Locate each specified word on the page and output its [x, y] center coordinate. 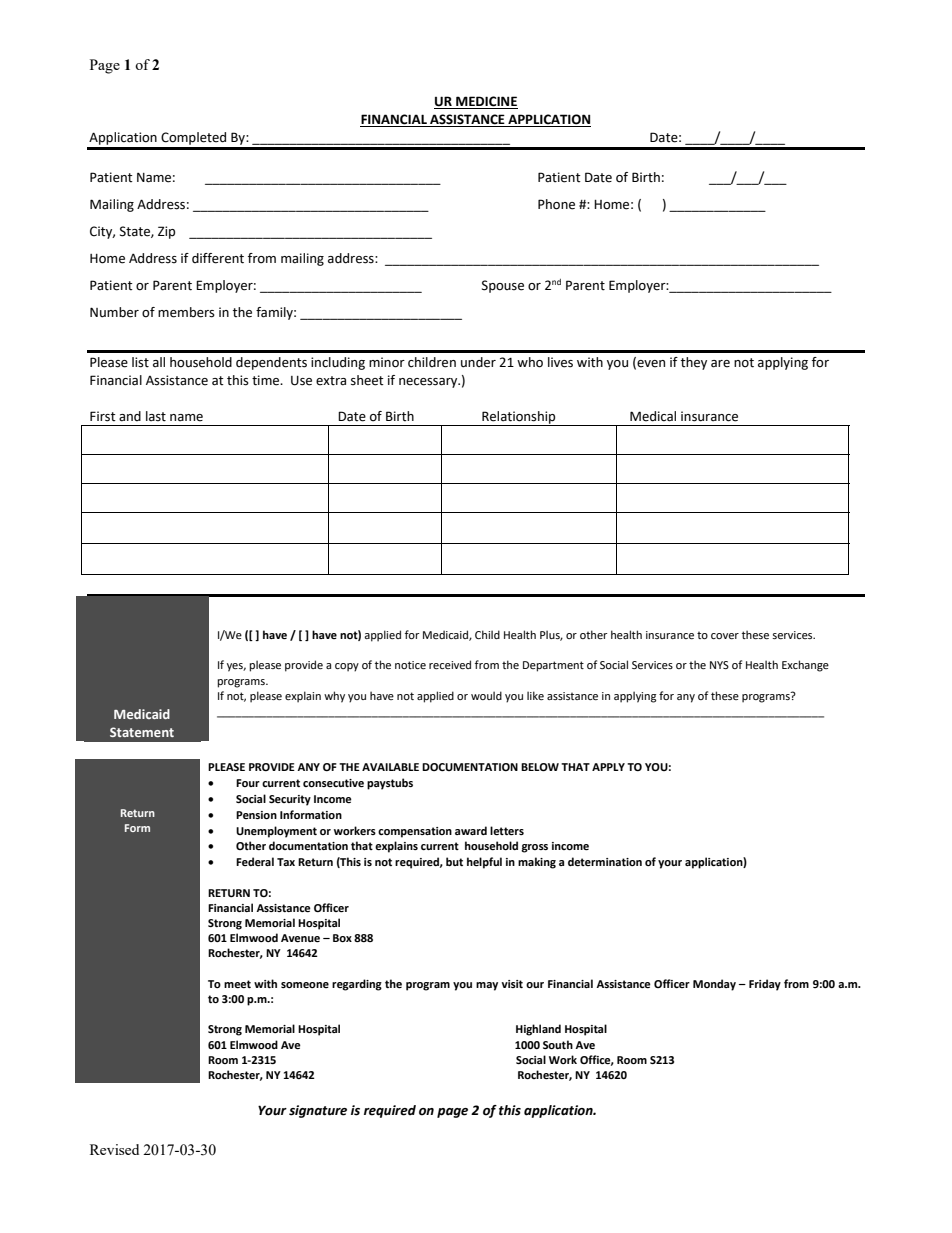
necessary [429, 383]
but [454, 861]
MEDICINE [486, 102]
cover [725, 636]
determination [605, 861]
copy [347, 667]
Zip [166, 232]
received [450, 664]
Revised [114, 1149]
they [694, 363]
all [159, 362]
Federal [255, 861]
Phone [556, 204]
